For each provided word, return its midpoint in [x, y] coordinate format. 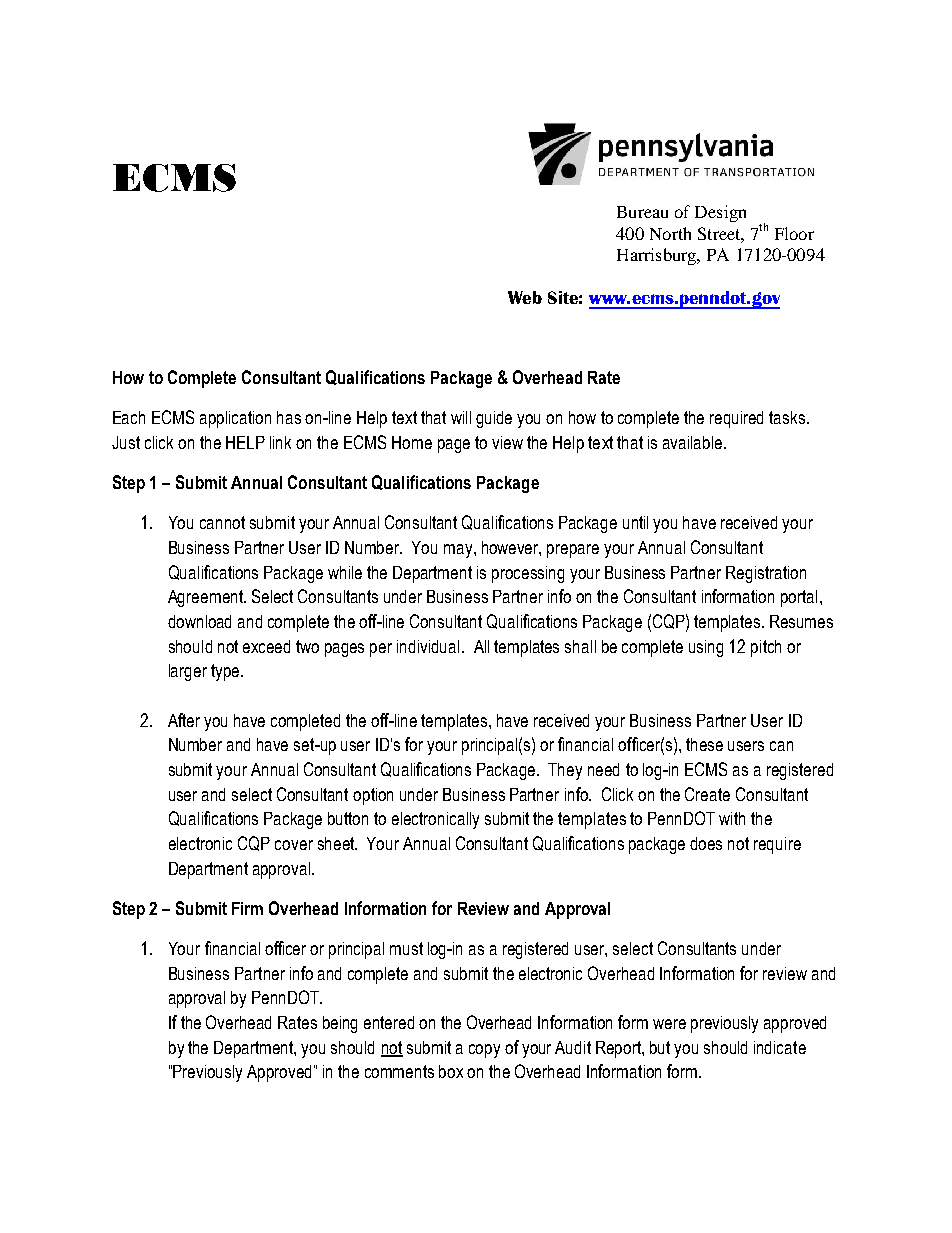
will [461, 417]
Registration [766, 574]
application [235, 419]
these [704, 744]
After [184, 720]
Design [720, 213]
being [340, 1024]
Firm [247, 908]
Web [525, 297]
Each [129, 417]
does [706, 843]
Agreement [206, 598]
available [694, 442]
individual [428, 646]
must [406, 948]
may [459, 551]
